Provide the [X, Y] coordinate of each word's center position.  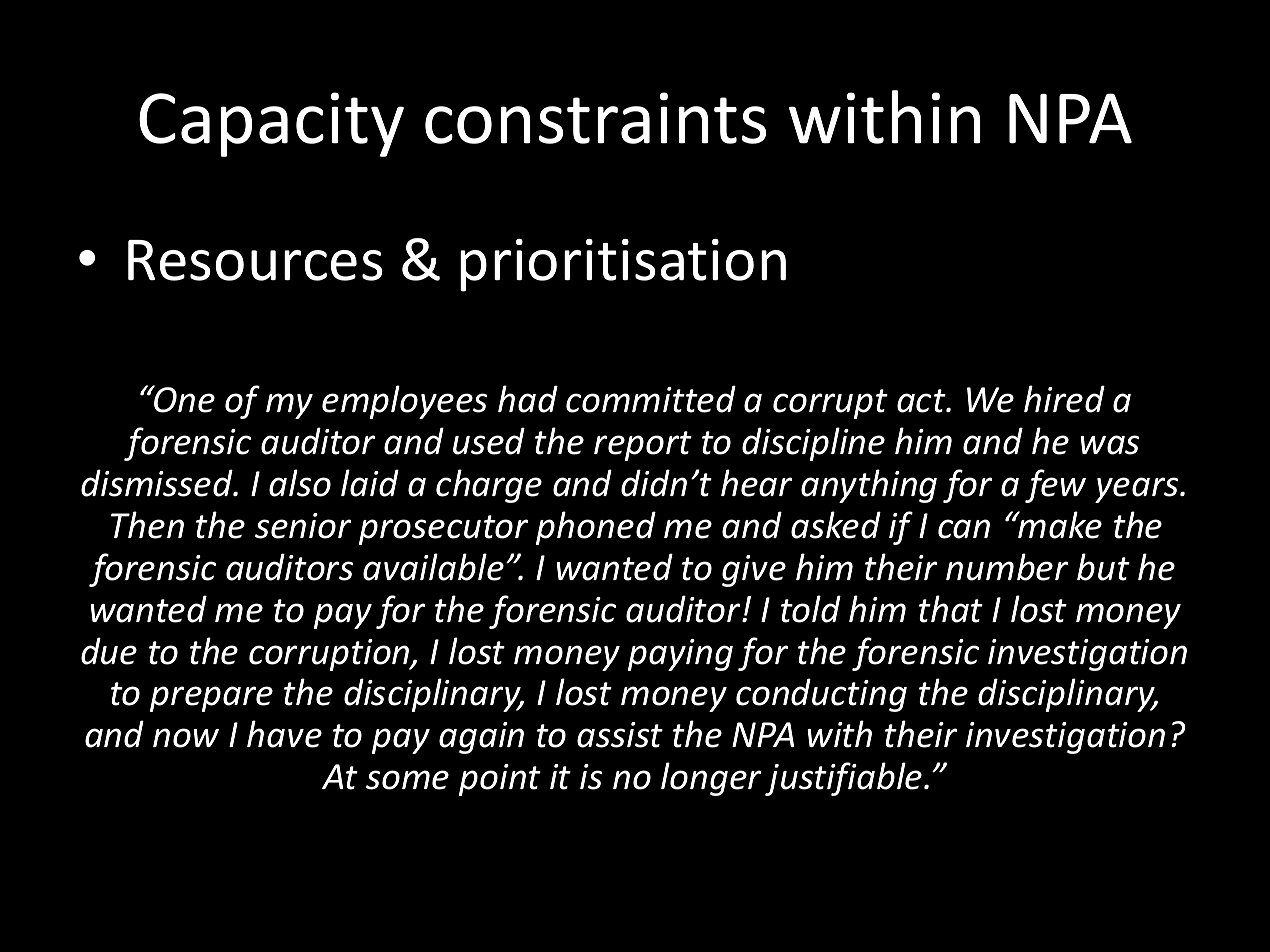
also [300, 483]
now [186, 738]
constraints [596, 118]
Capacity [271, 124]
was [1109, 445]
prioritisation [623, 265]
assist [620, 735]
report [643, 446]
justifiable [845, 779]
